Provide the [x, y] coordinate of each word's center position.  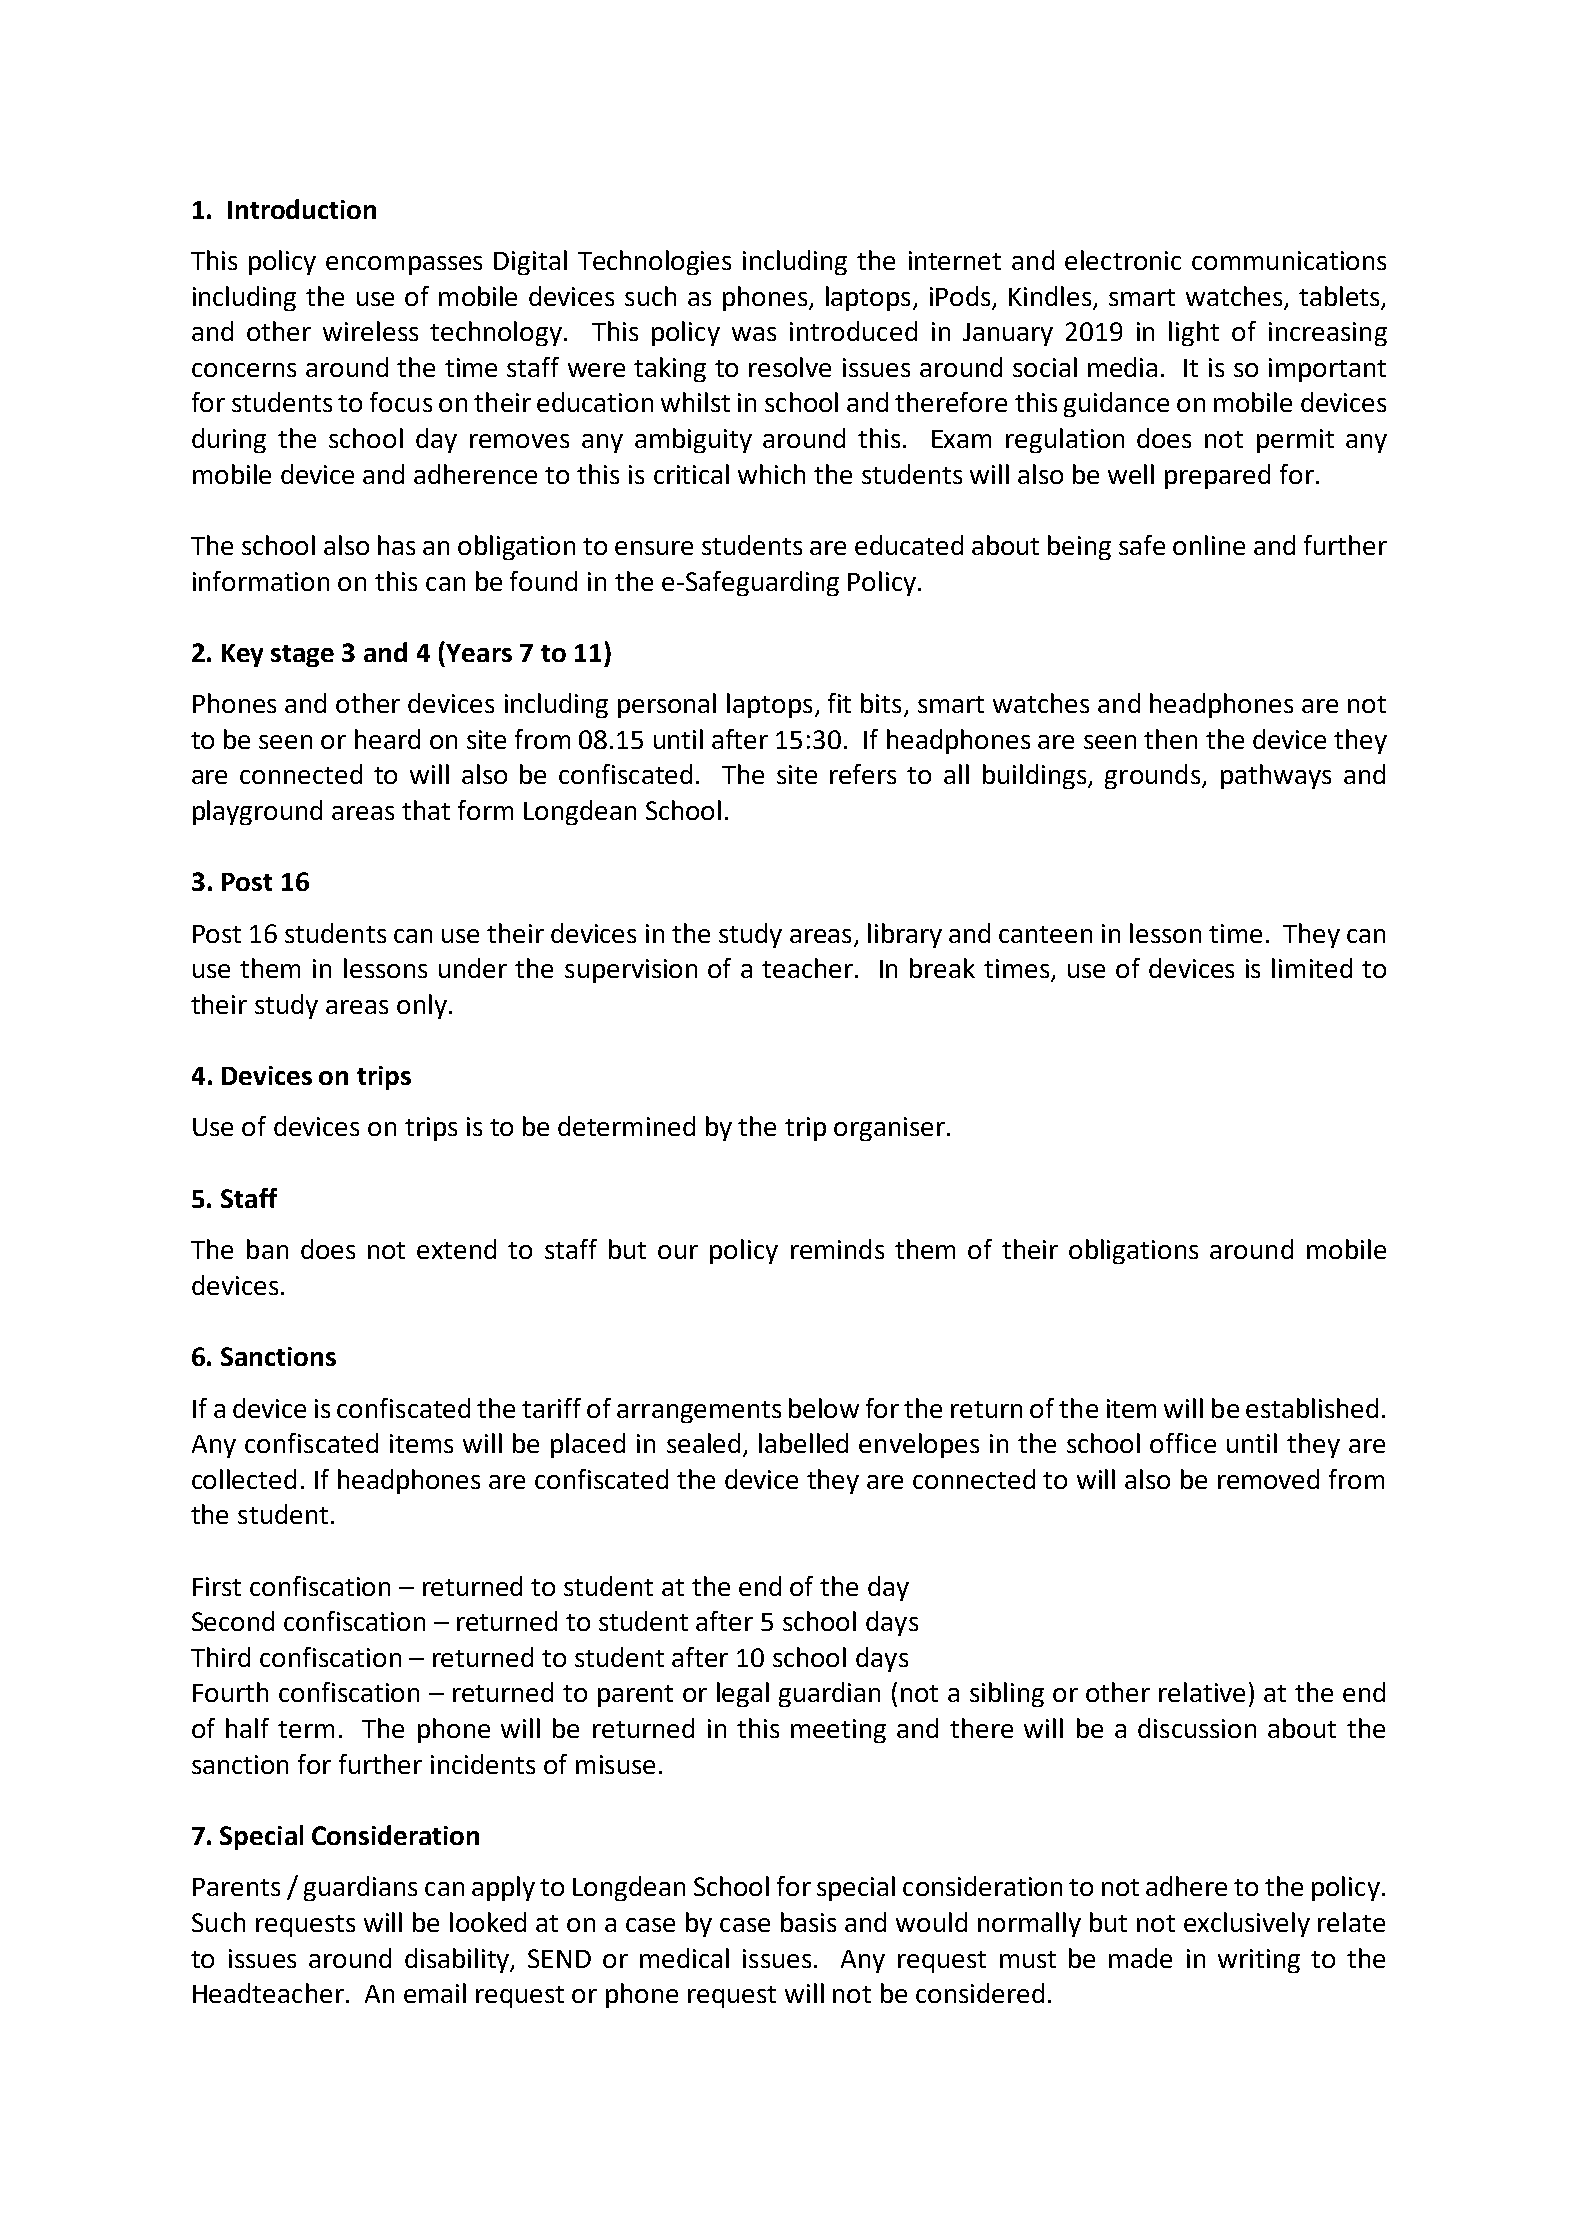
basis [808, 1922]
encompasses [404, 265]
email [435, 1993]
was [754, 334]
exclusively [1247, 1924]
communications [1289, 260]
